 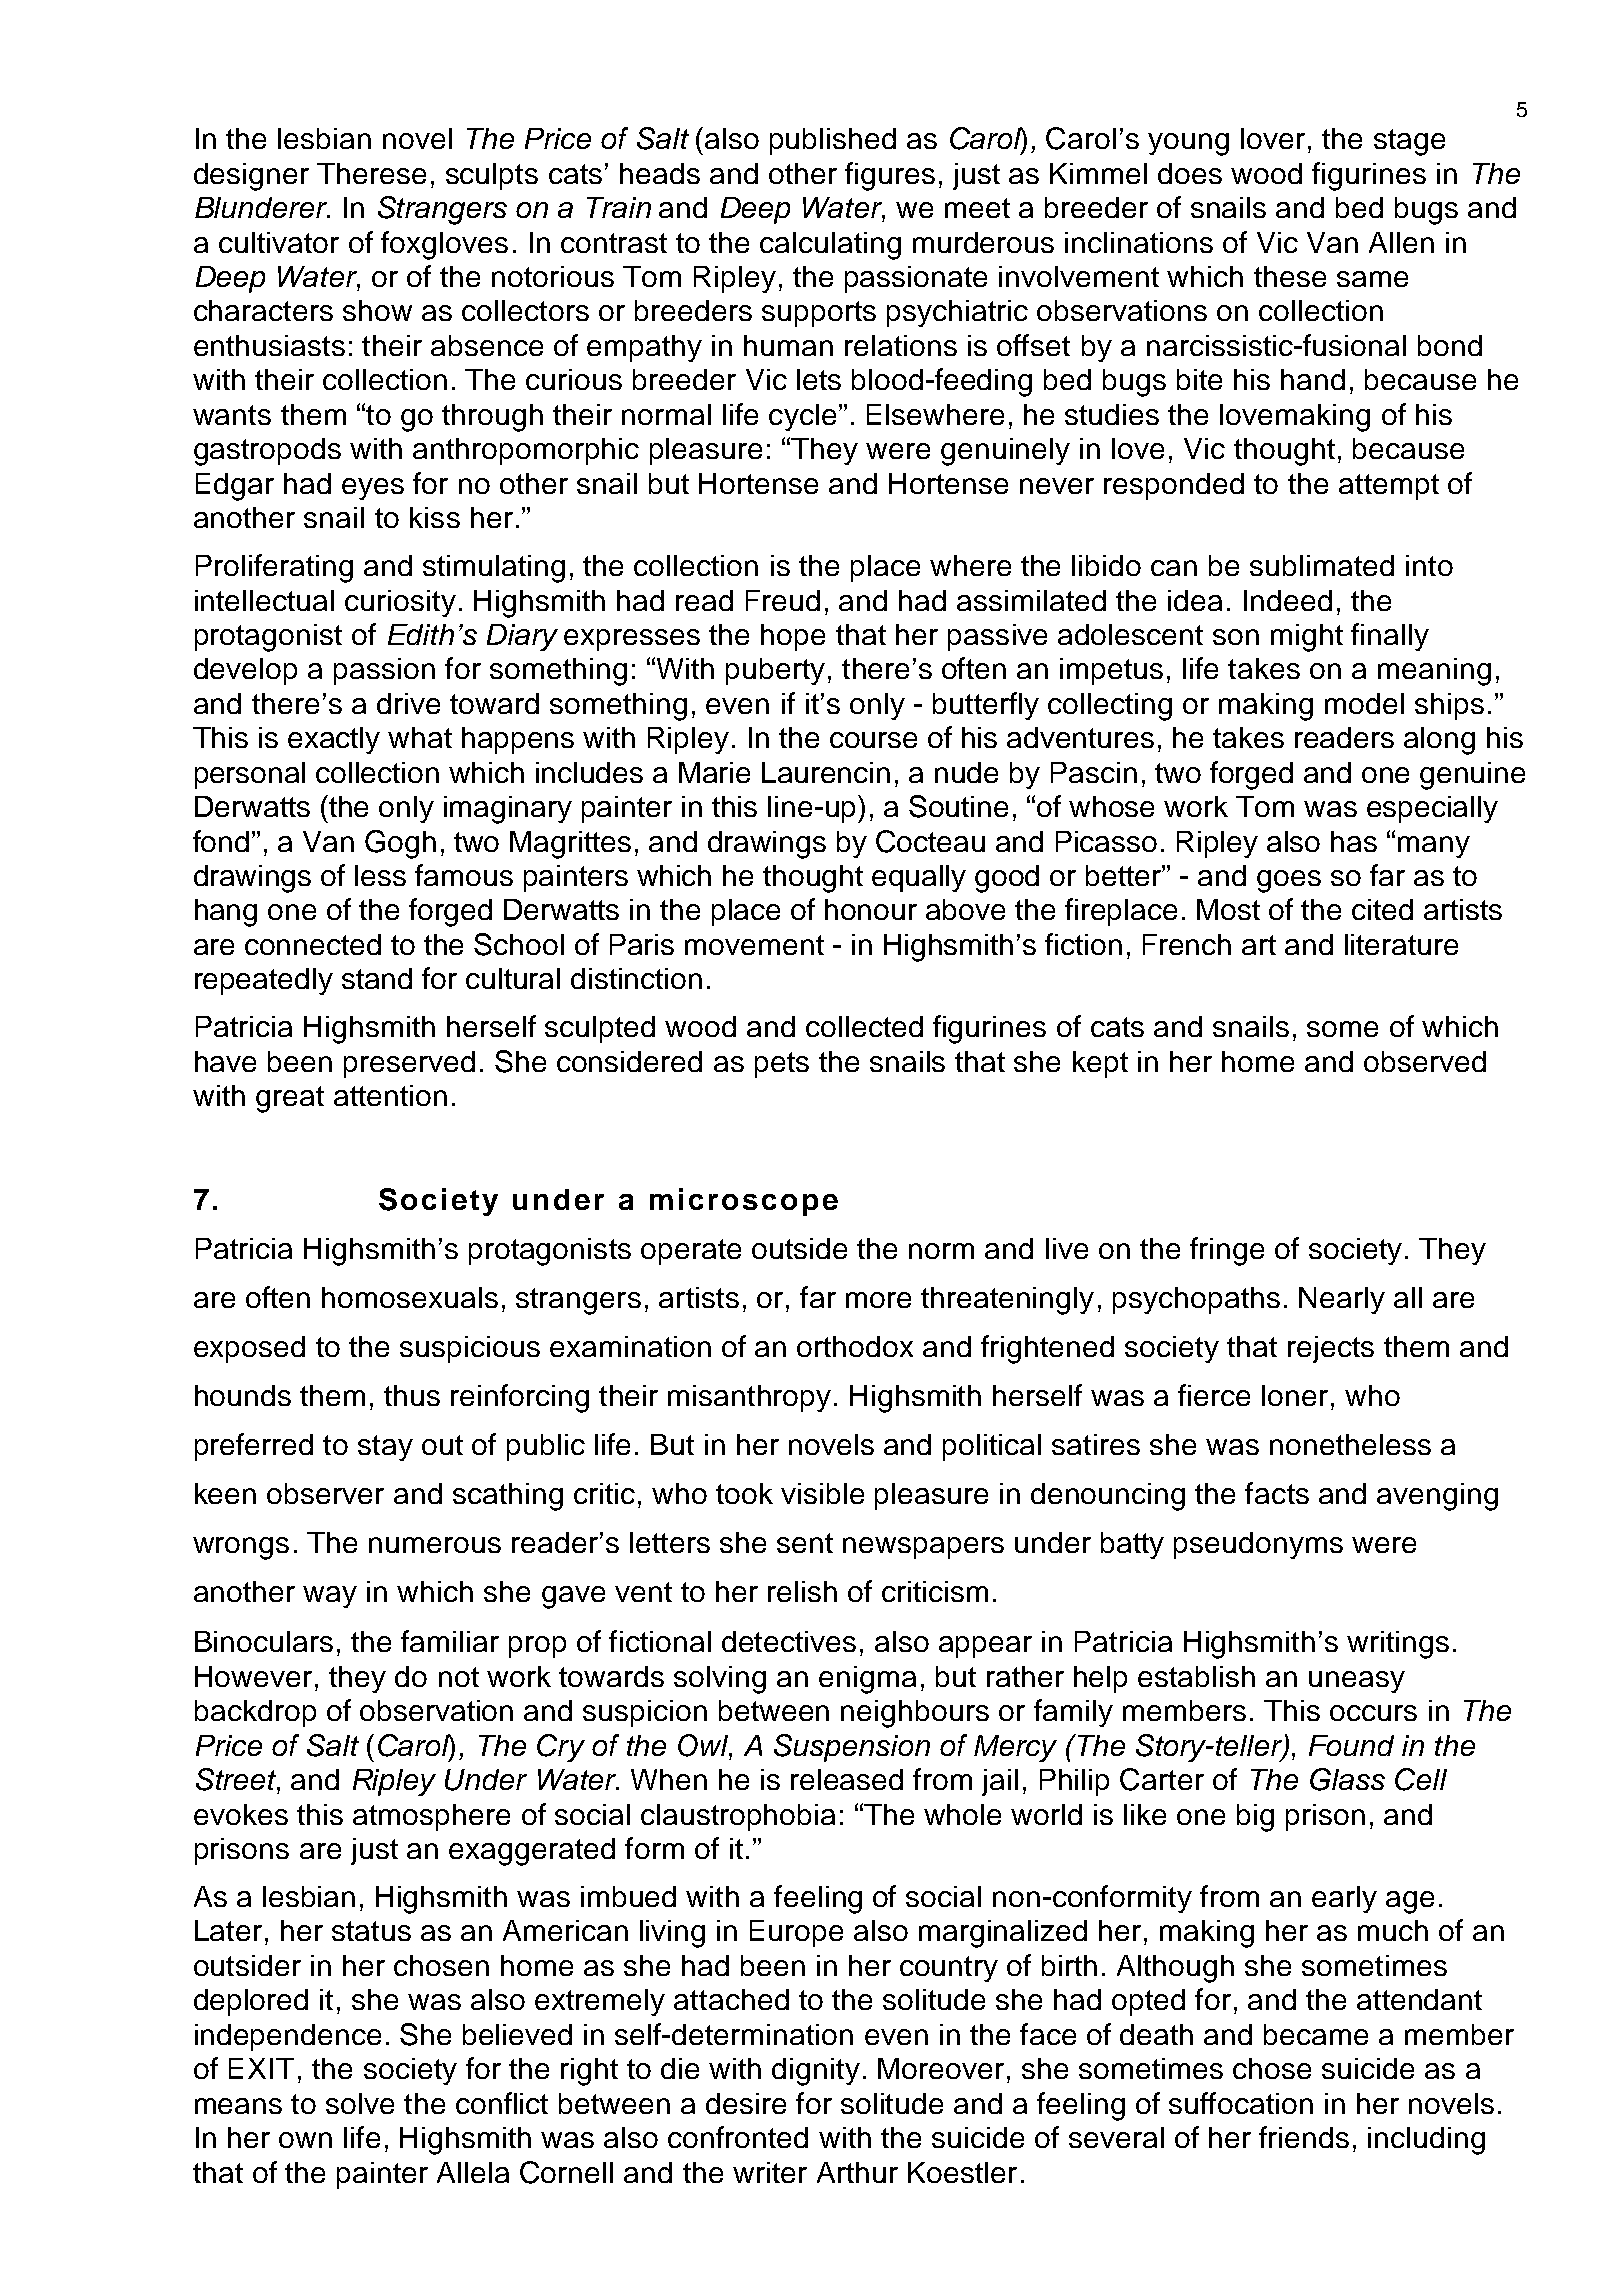 I want to click on drive, so click(x=408, y=703).
